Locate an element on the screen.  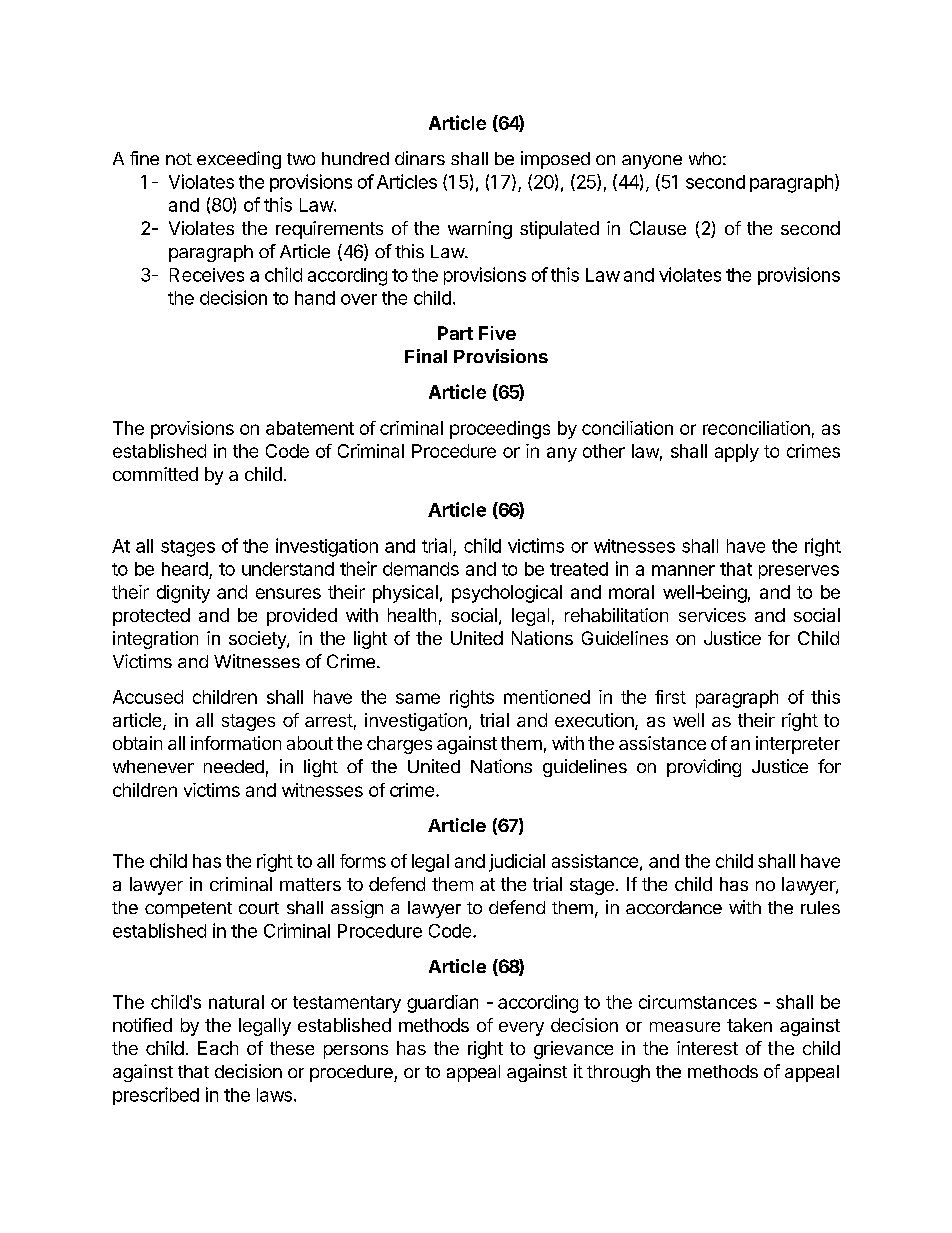
exceeding is located at coordinates (239, 160).
